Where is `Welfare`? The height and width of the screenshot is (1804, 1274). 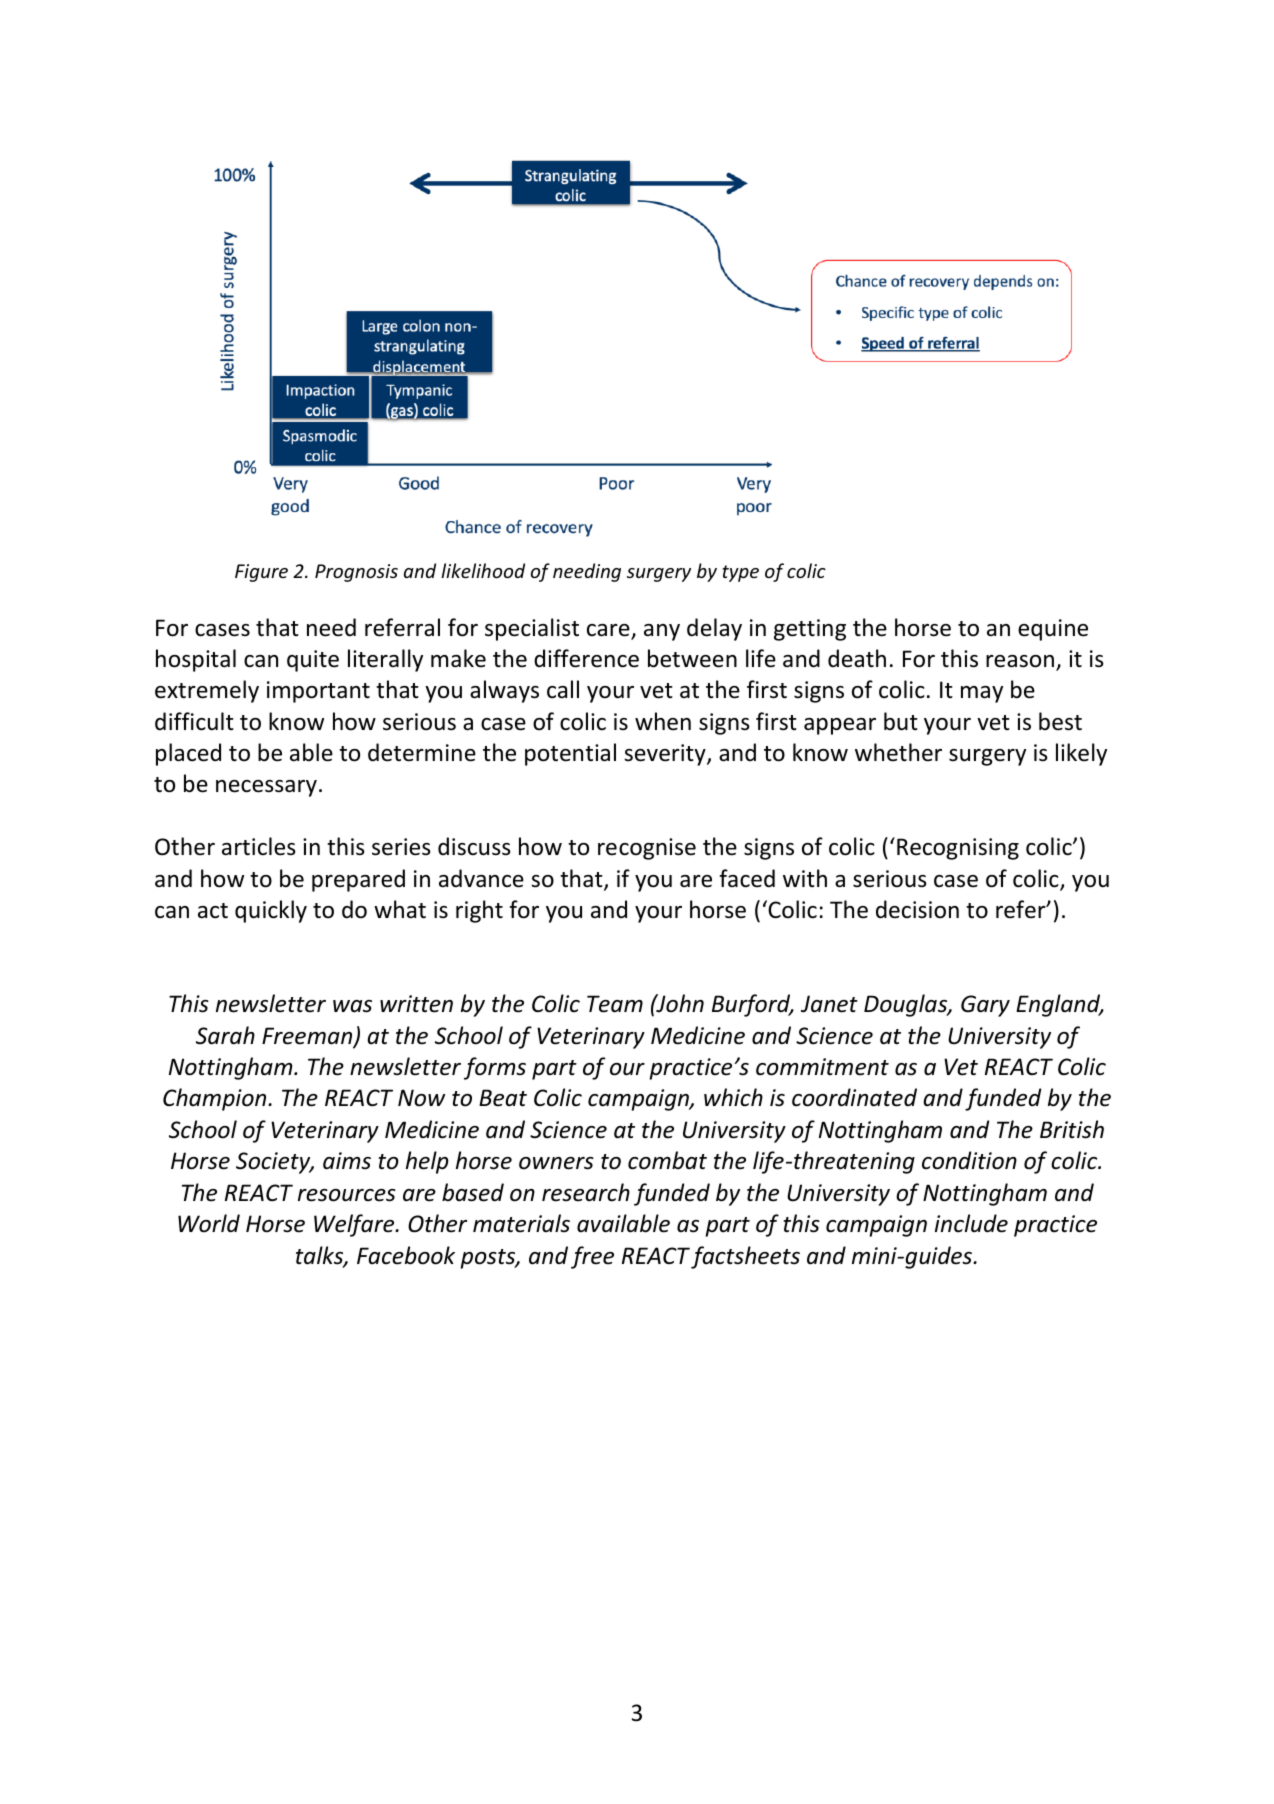
Welfare is located at coordinates (355, 1225).
